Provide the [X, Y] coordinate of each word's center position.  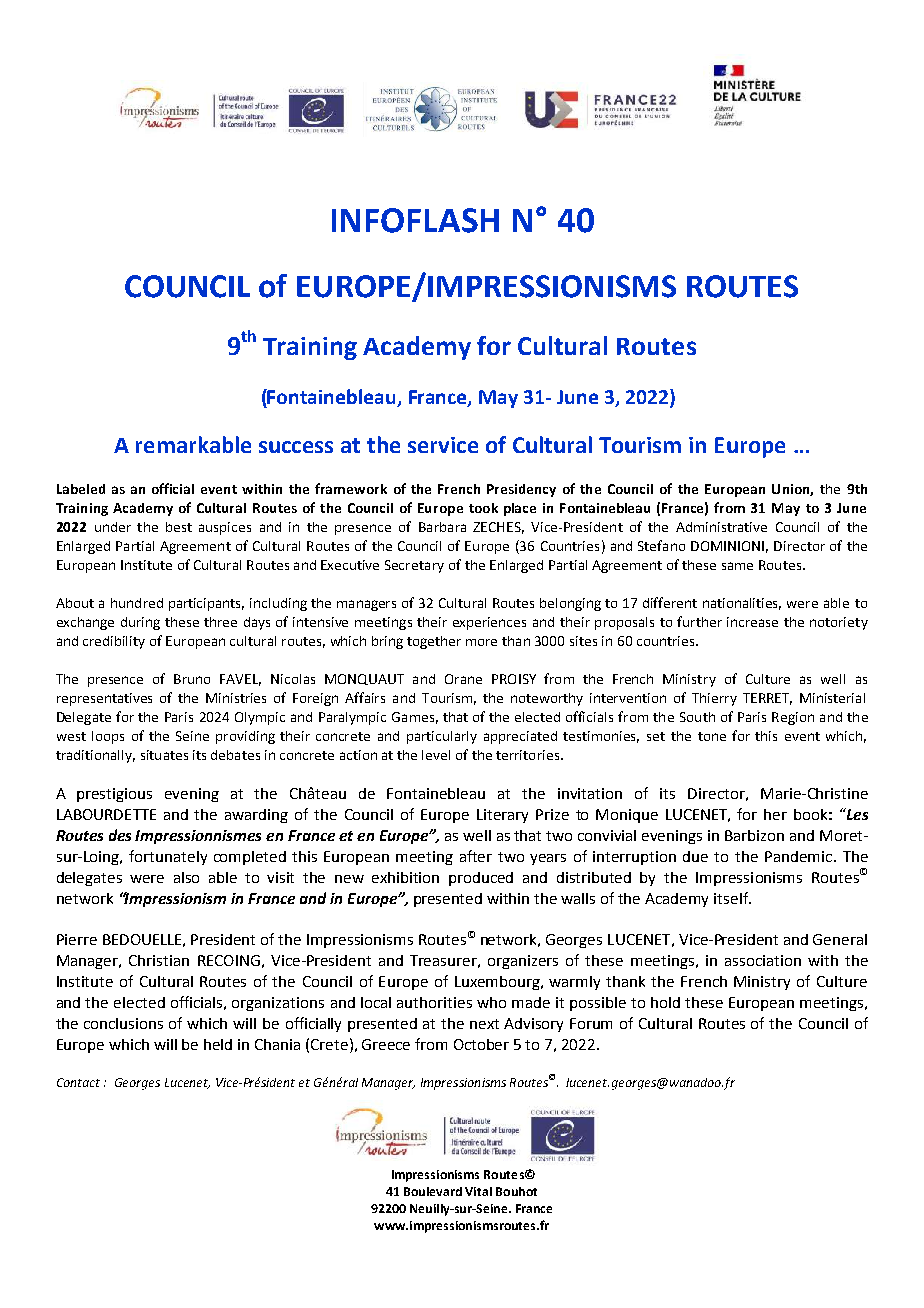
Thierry [714, 699]
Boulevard [433, 1191]
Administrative [721, 527]
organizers [523, 962]
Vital [478, 1191]
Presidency [521, 490]
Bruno [192, 679]
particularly [442, 737]
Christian [159, 960]
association [763, 960]
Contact [78, 1082]
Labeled [81, 489]
